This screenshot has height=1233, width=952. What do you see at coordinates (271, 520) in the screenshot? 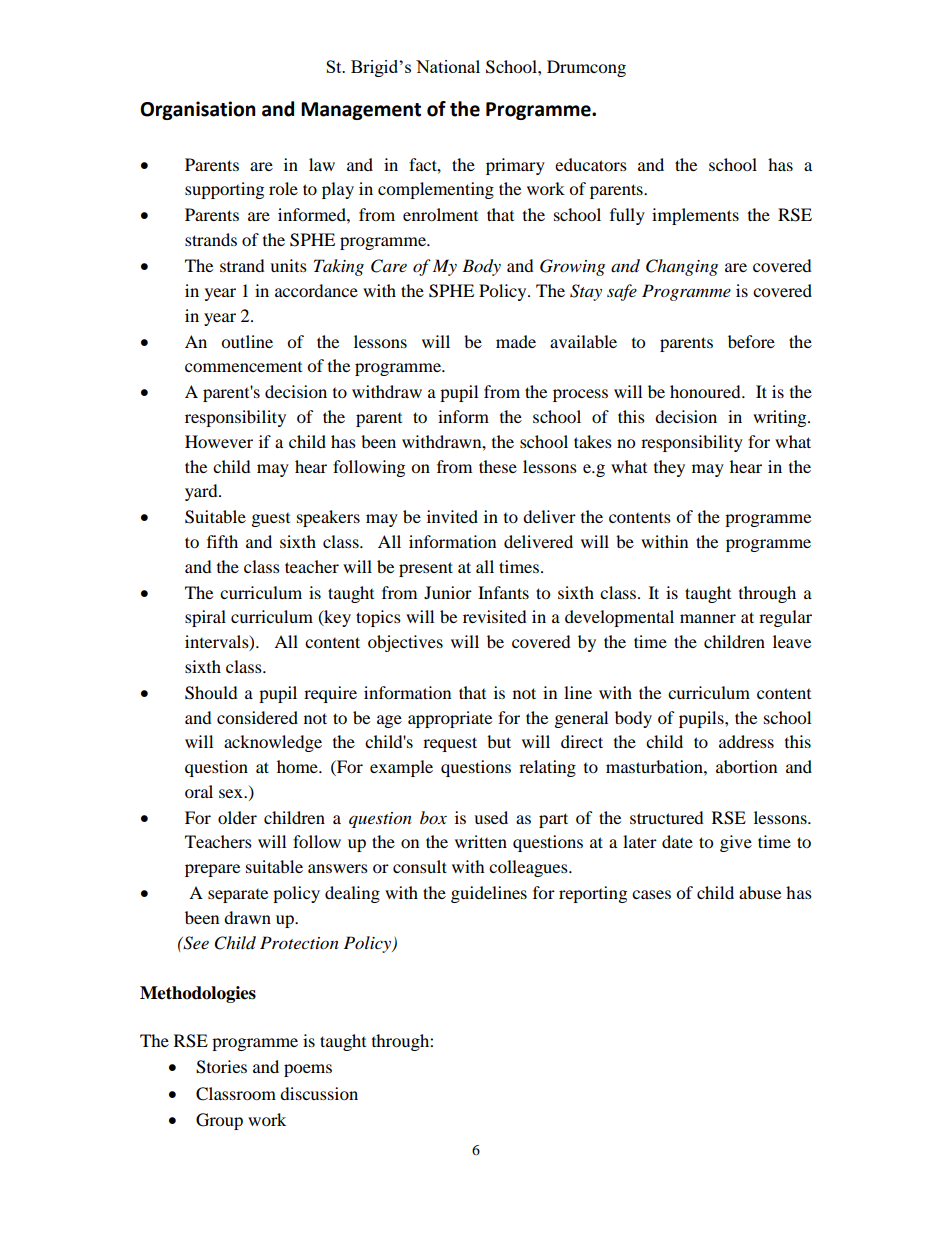
I see `guest` at bounding box center [271, 520].
